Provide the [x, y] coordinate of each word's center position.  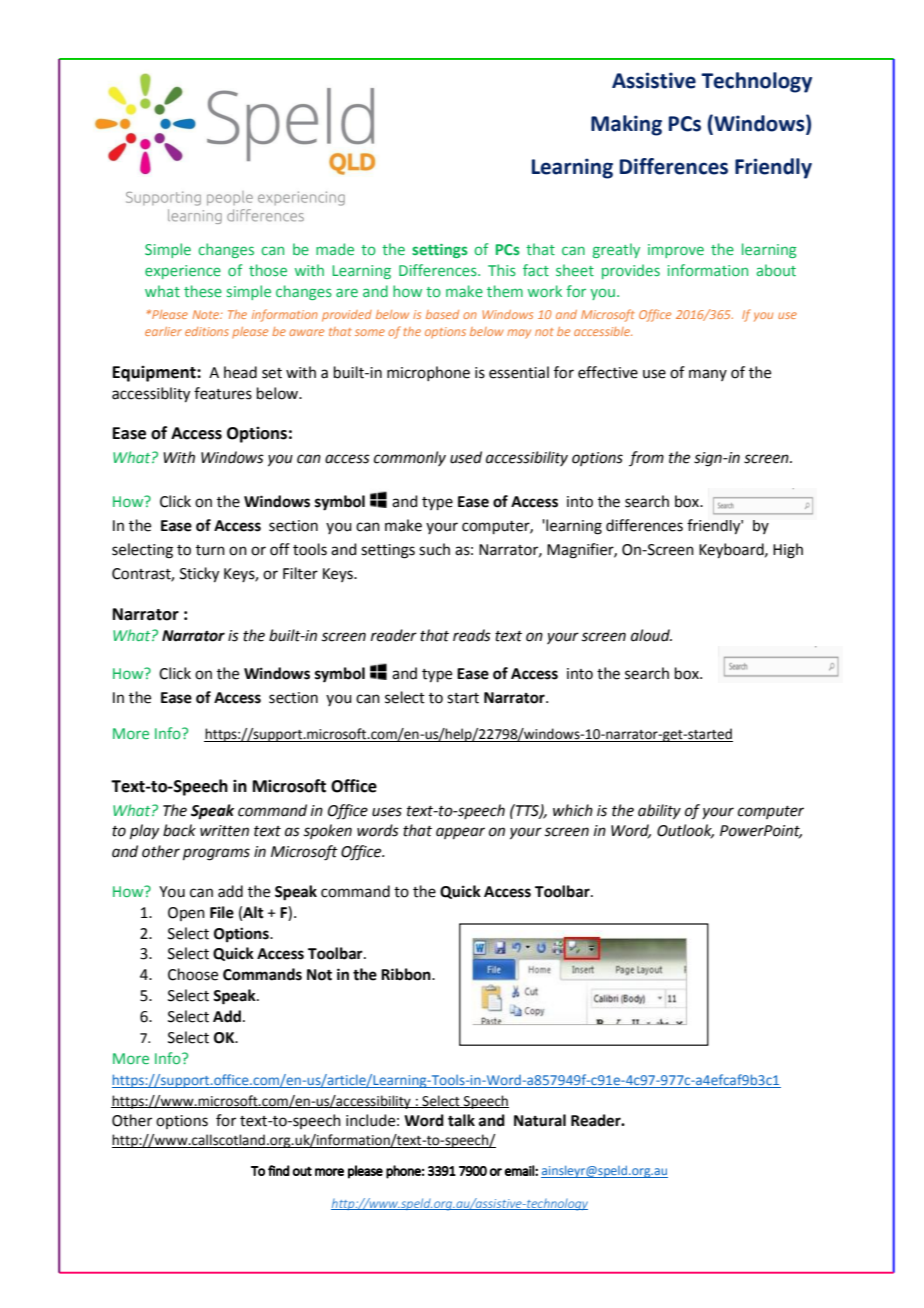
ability [659, 812]
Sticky [199, 575]
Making [626, 125]
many [708, 375]
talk [461, 1120]
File [222, 912]
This [502, 270]
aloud [651, 635]
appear [460, 833]
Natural [540, 1120]
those [268, 270]
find [279, 1170]
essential [519, 372]
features [223, 393]
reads [472, 635]
